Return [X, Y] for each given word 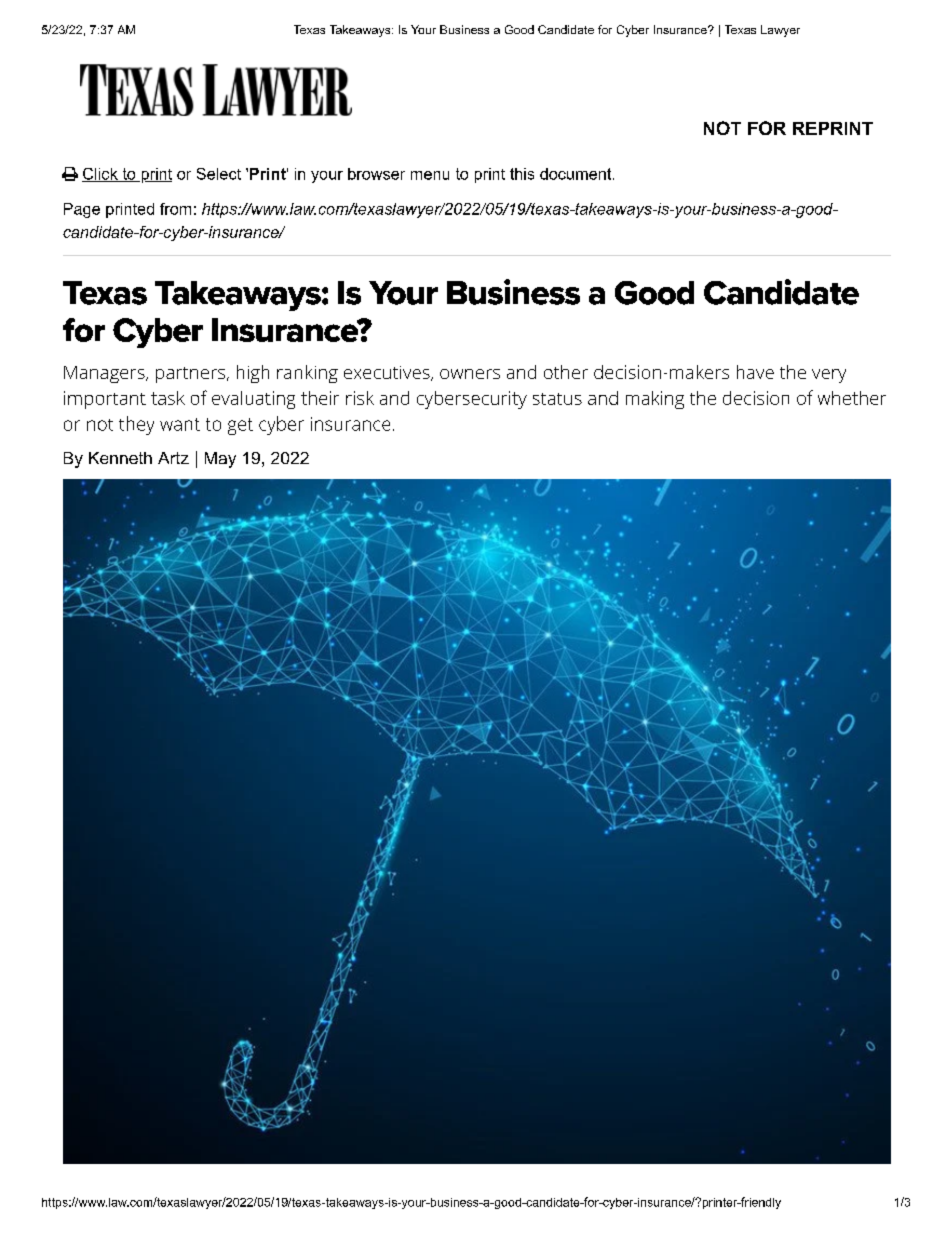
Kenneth [120, 458]
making [655, 400]
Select [219, 174]
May [220, 460]
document [577, 174]
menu [430, 175]
